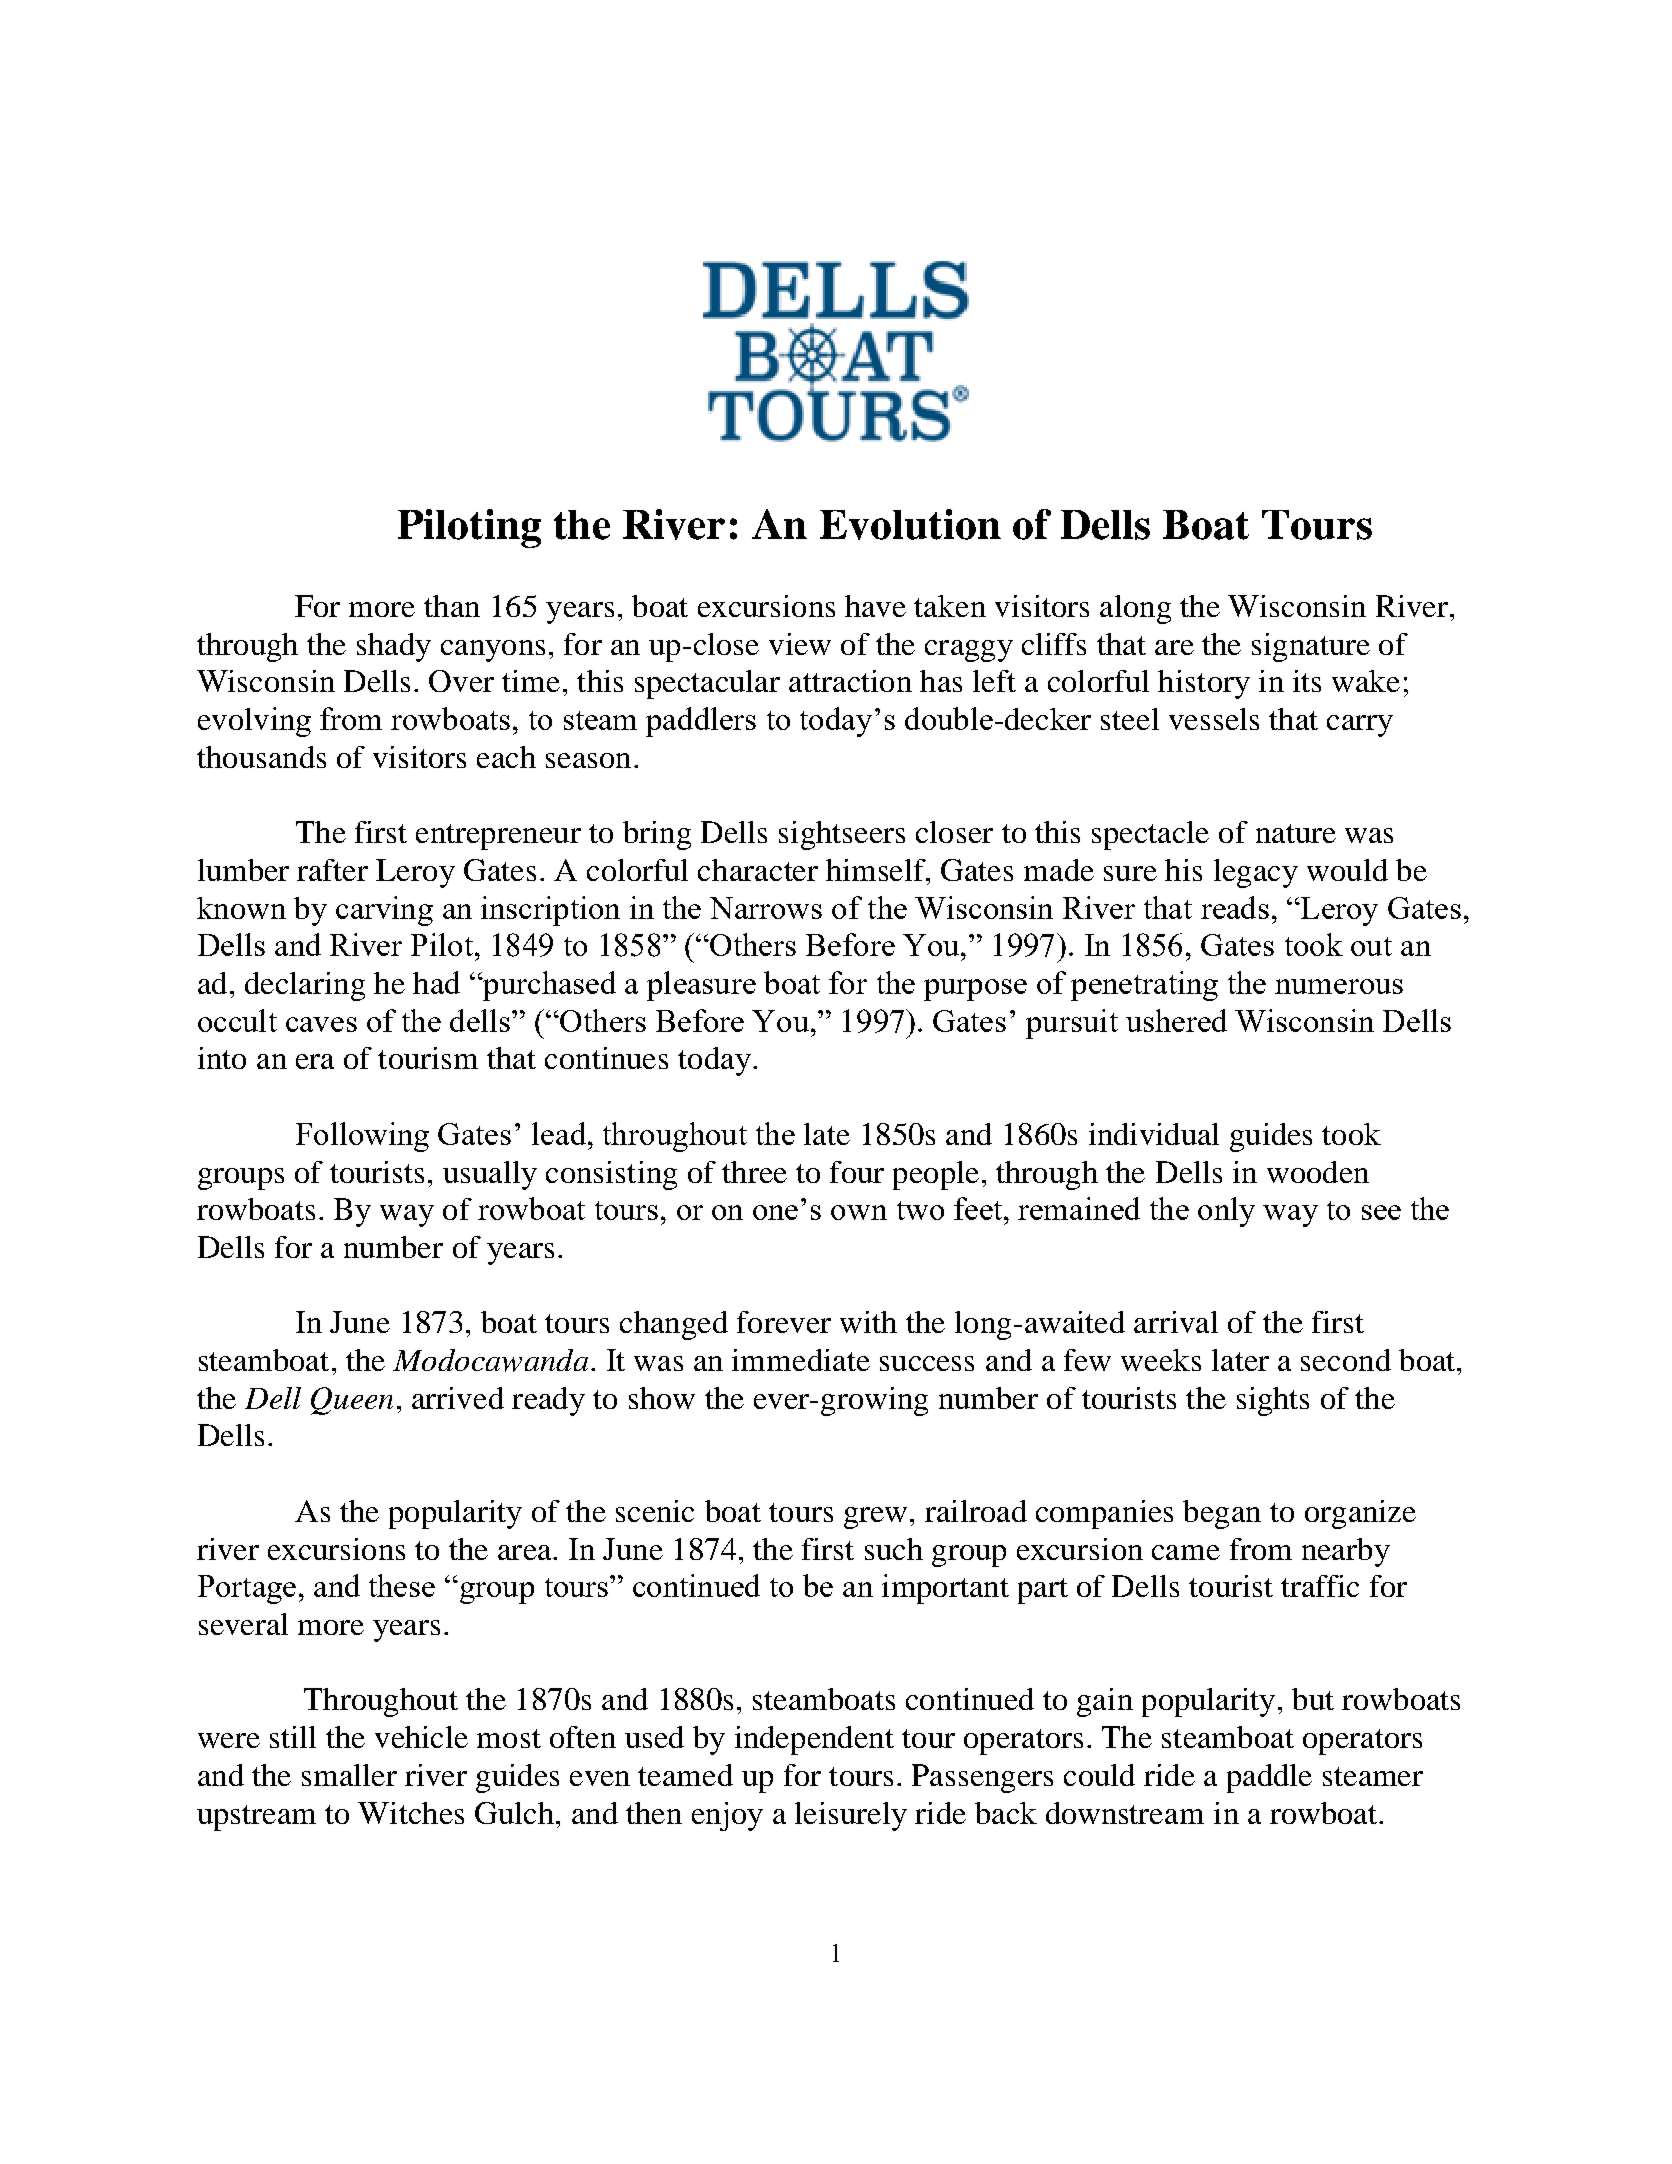 The image size is (1672, 2164). What do you see at coordinates (1256, 873) in the page?
I see `legacy` at bounding box center [1256, 873].
